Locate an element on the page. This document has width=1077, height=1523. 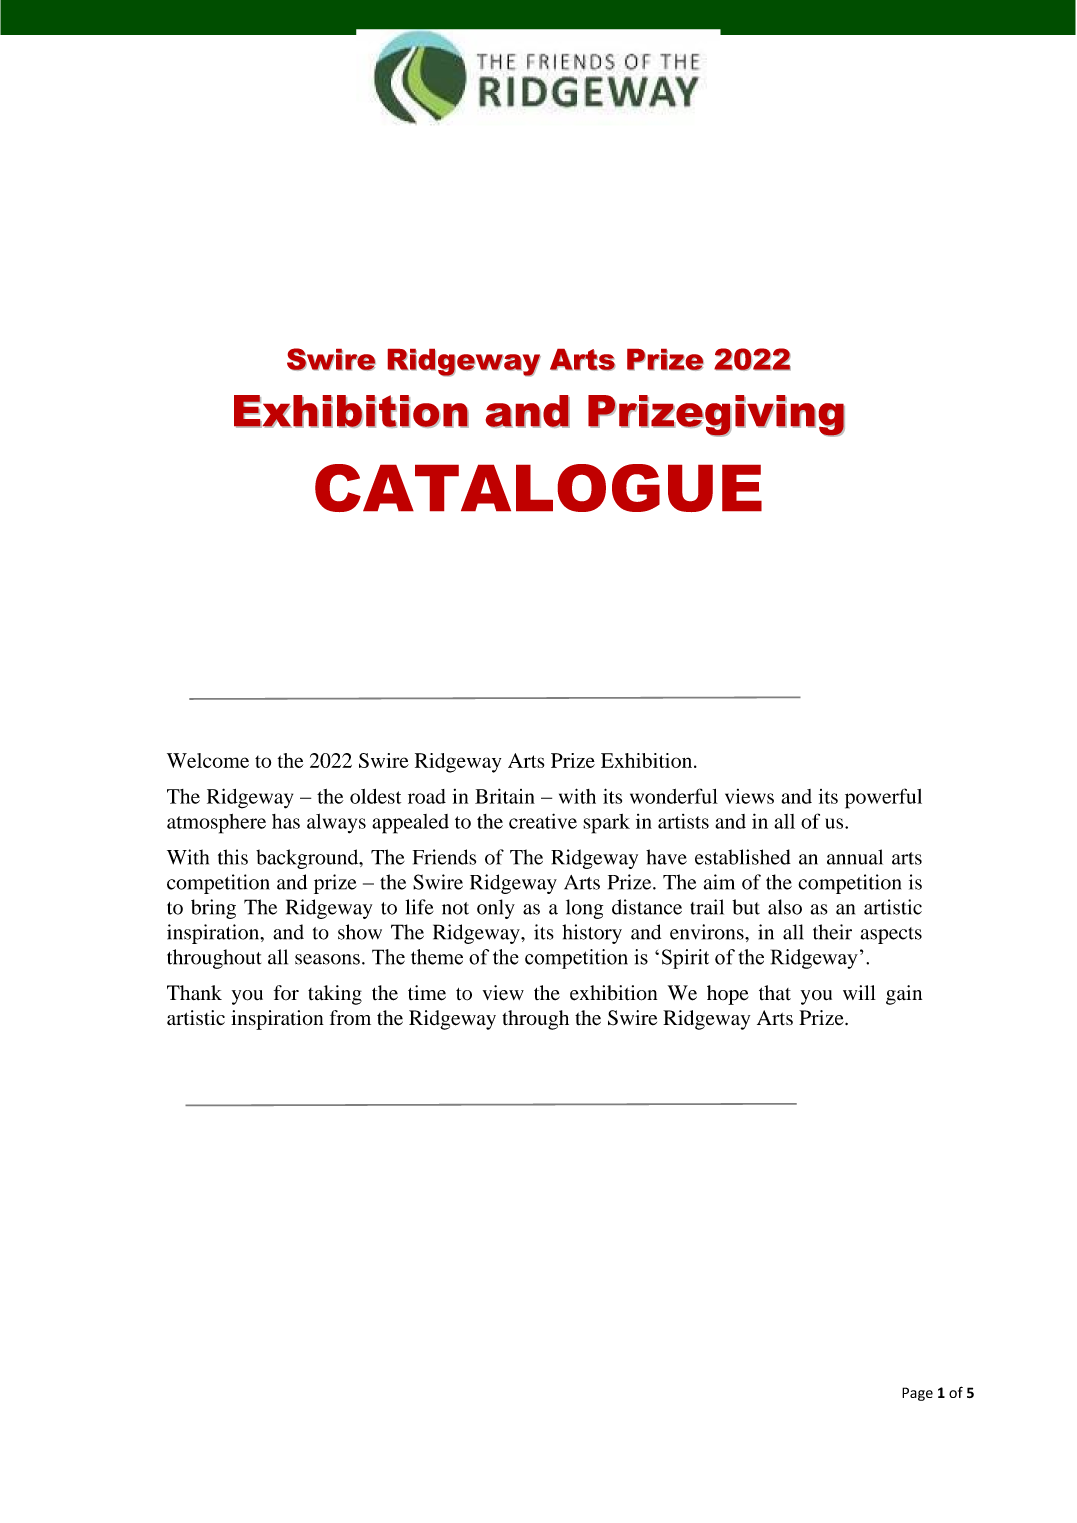
Britain is located at coordinates (505, 796).
